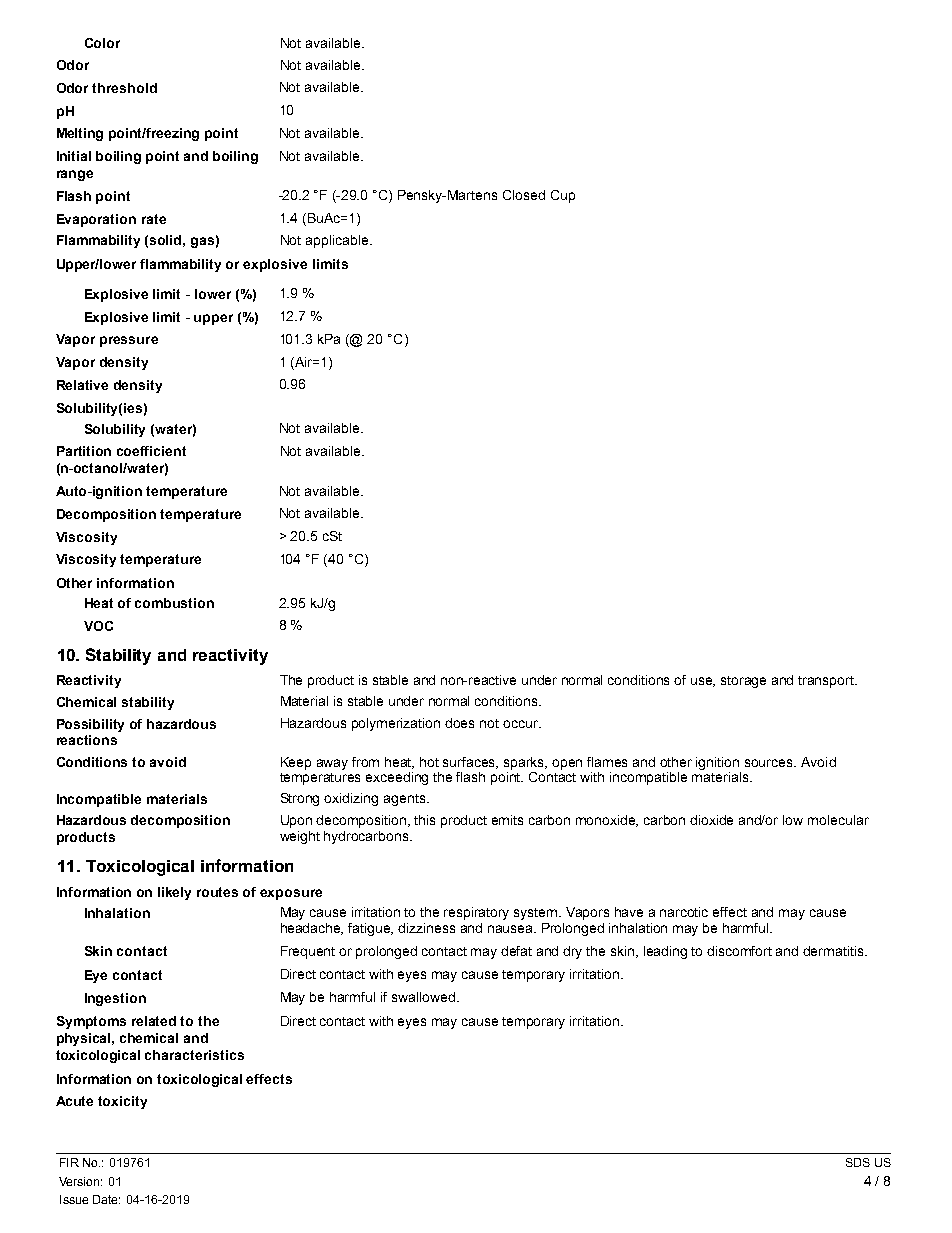  Describe the element at coordinates (338, 241) in the screenshot. I see `applicable` at that location.
